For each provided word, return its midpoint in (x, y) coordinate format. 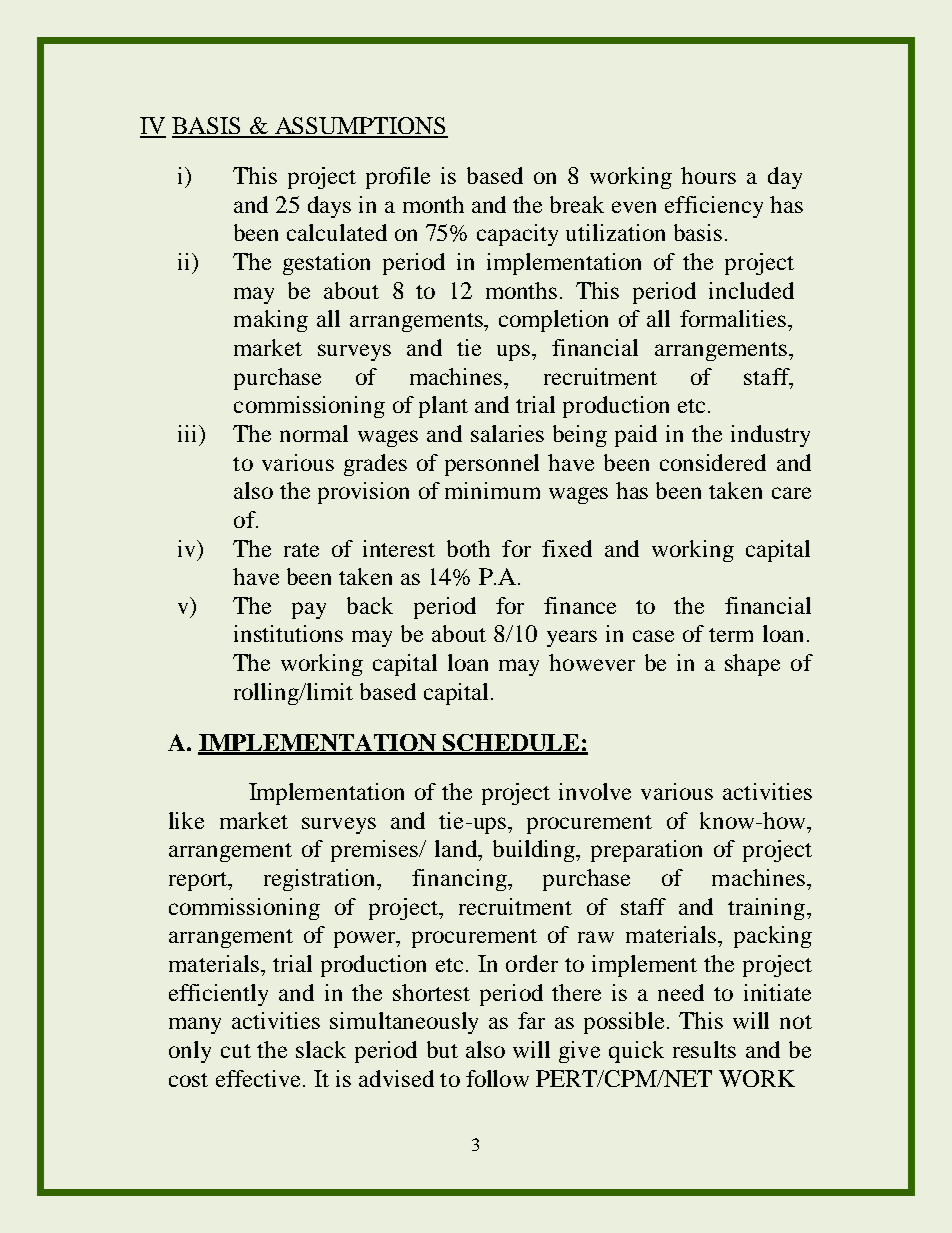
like (186, 820)
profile (398, 178)
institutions (288, 633)
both (468, 548)
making (271, 321)
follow (497, 1078)
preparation (646, 851)
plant (443, 407)
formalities (734, 318)
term (731, 635)
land (457, 848)
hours (708, 175)
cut (236, 1051)
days (329, 207)
